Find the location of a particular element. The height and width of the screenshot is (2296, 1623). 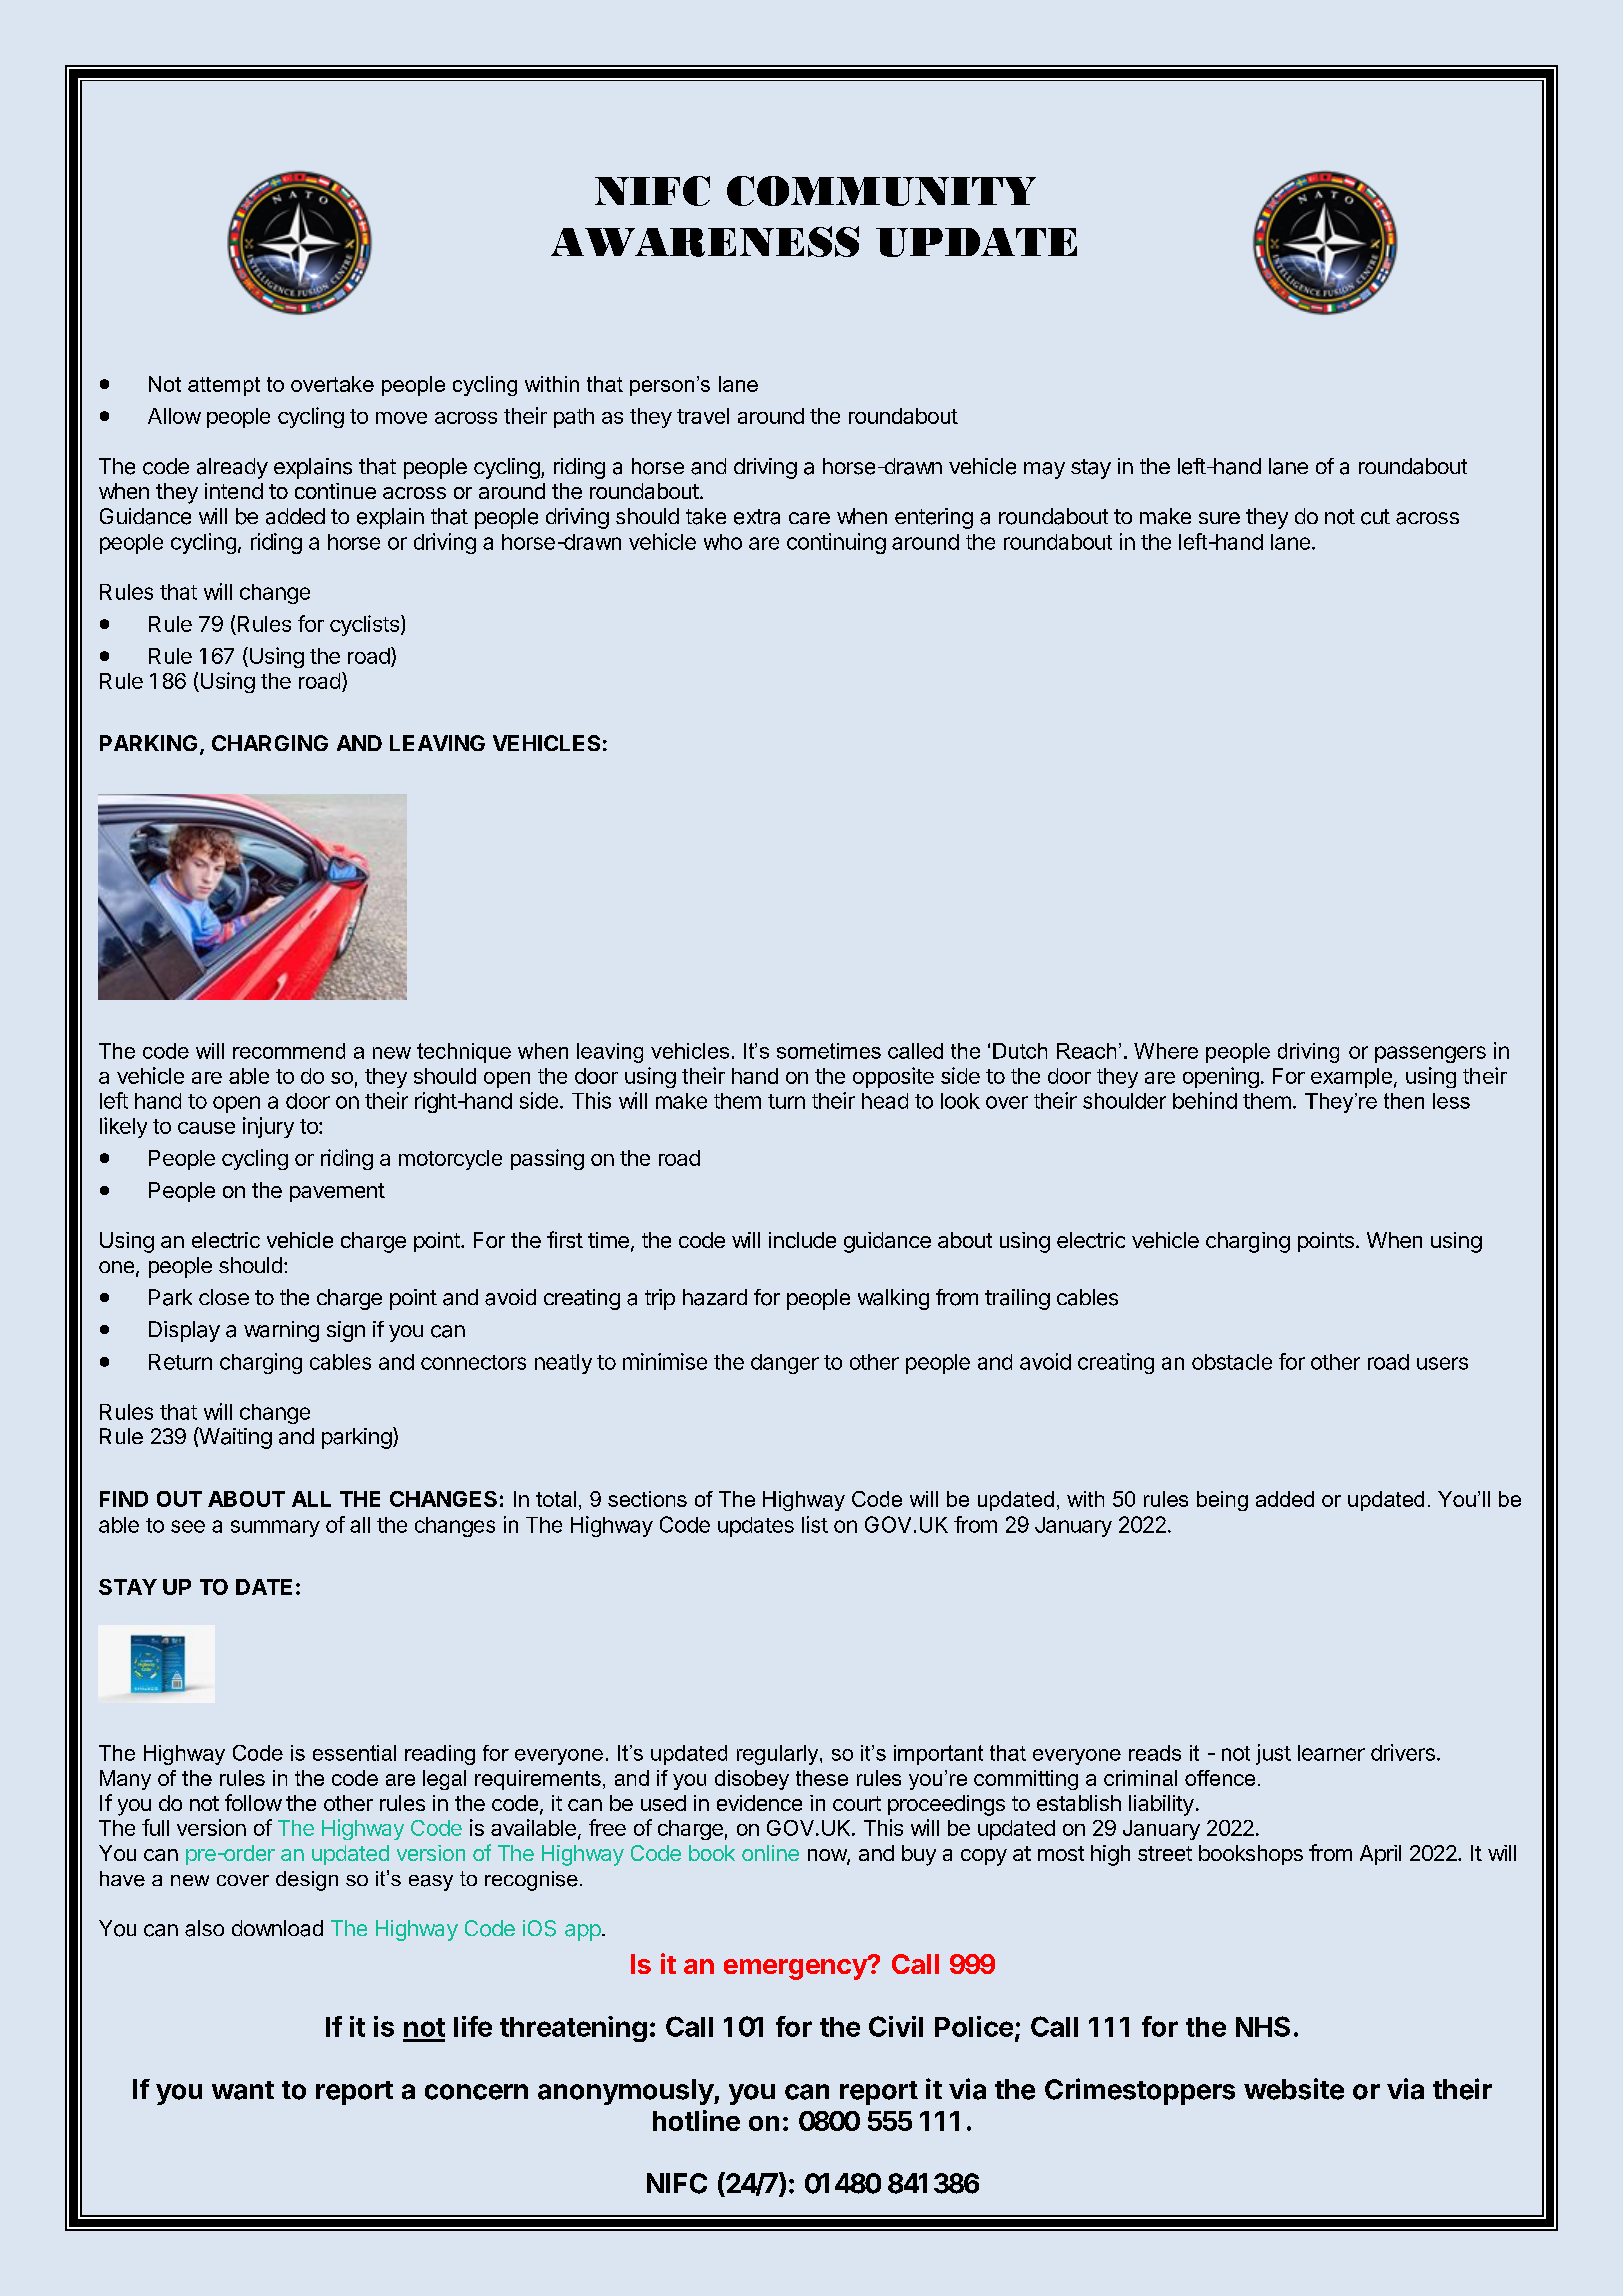

include is located at coordinates (802, 1240).
